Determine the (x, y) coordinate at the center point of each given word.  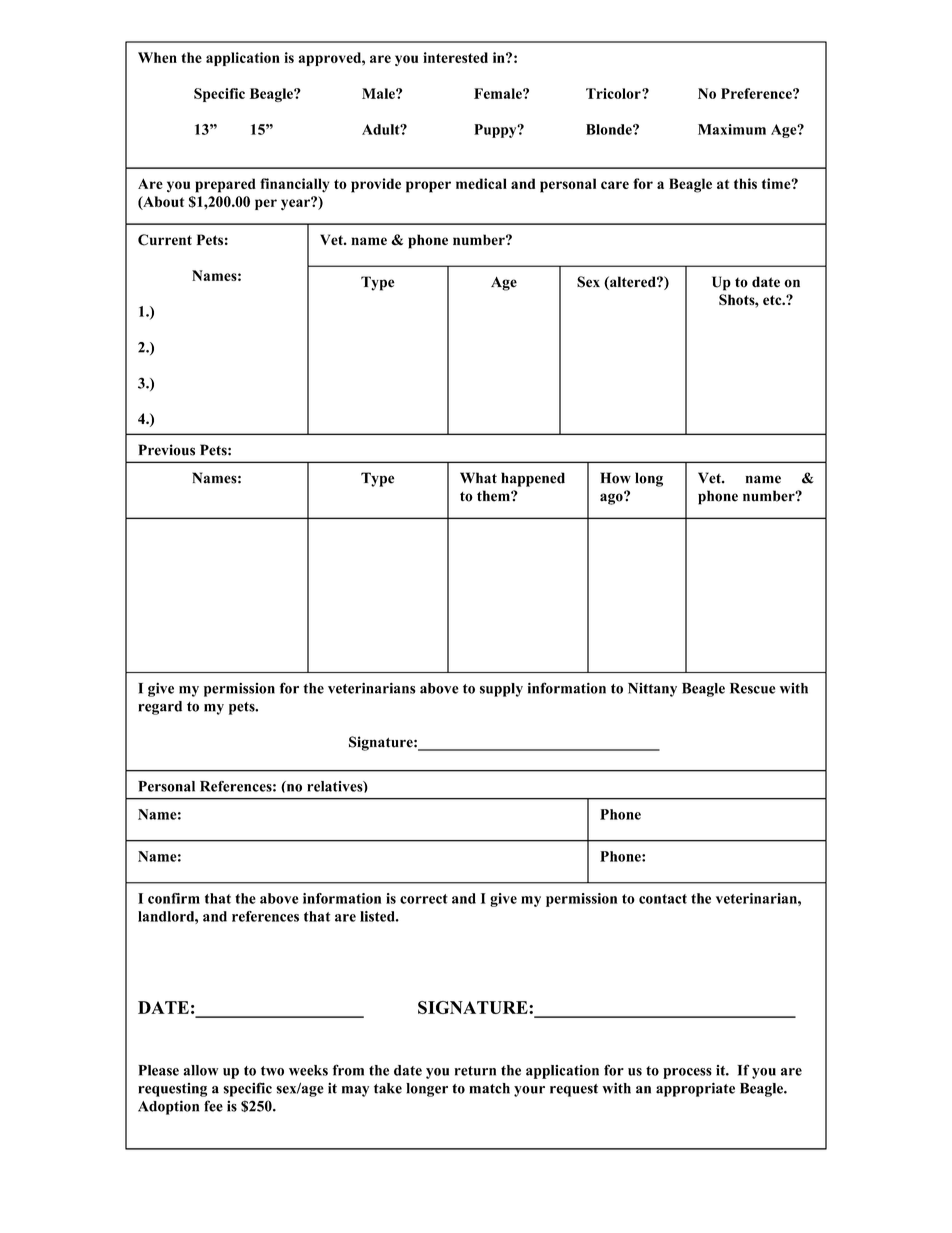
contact (663, 899)
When (157, 57)
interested (455, 57)
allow (201, 1070)
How (615, 478)
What (478, 478)
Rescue (752, 688)
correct (424, 899)
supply (501, 690)
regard (160, 708)
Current (165, 240)
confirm (174, 898)
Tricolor (614, 93)
